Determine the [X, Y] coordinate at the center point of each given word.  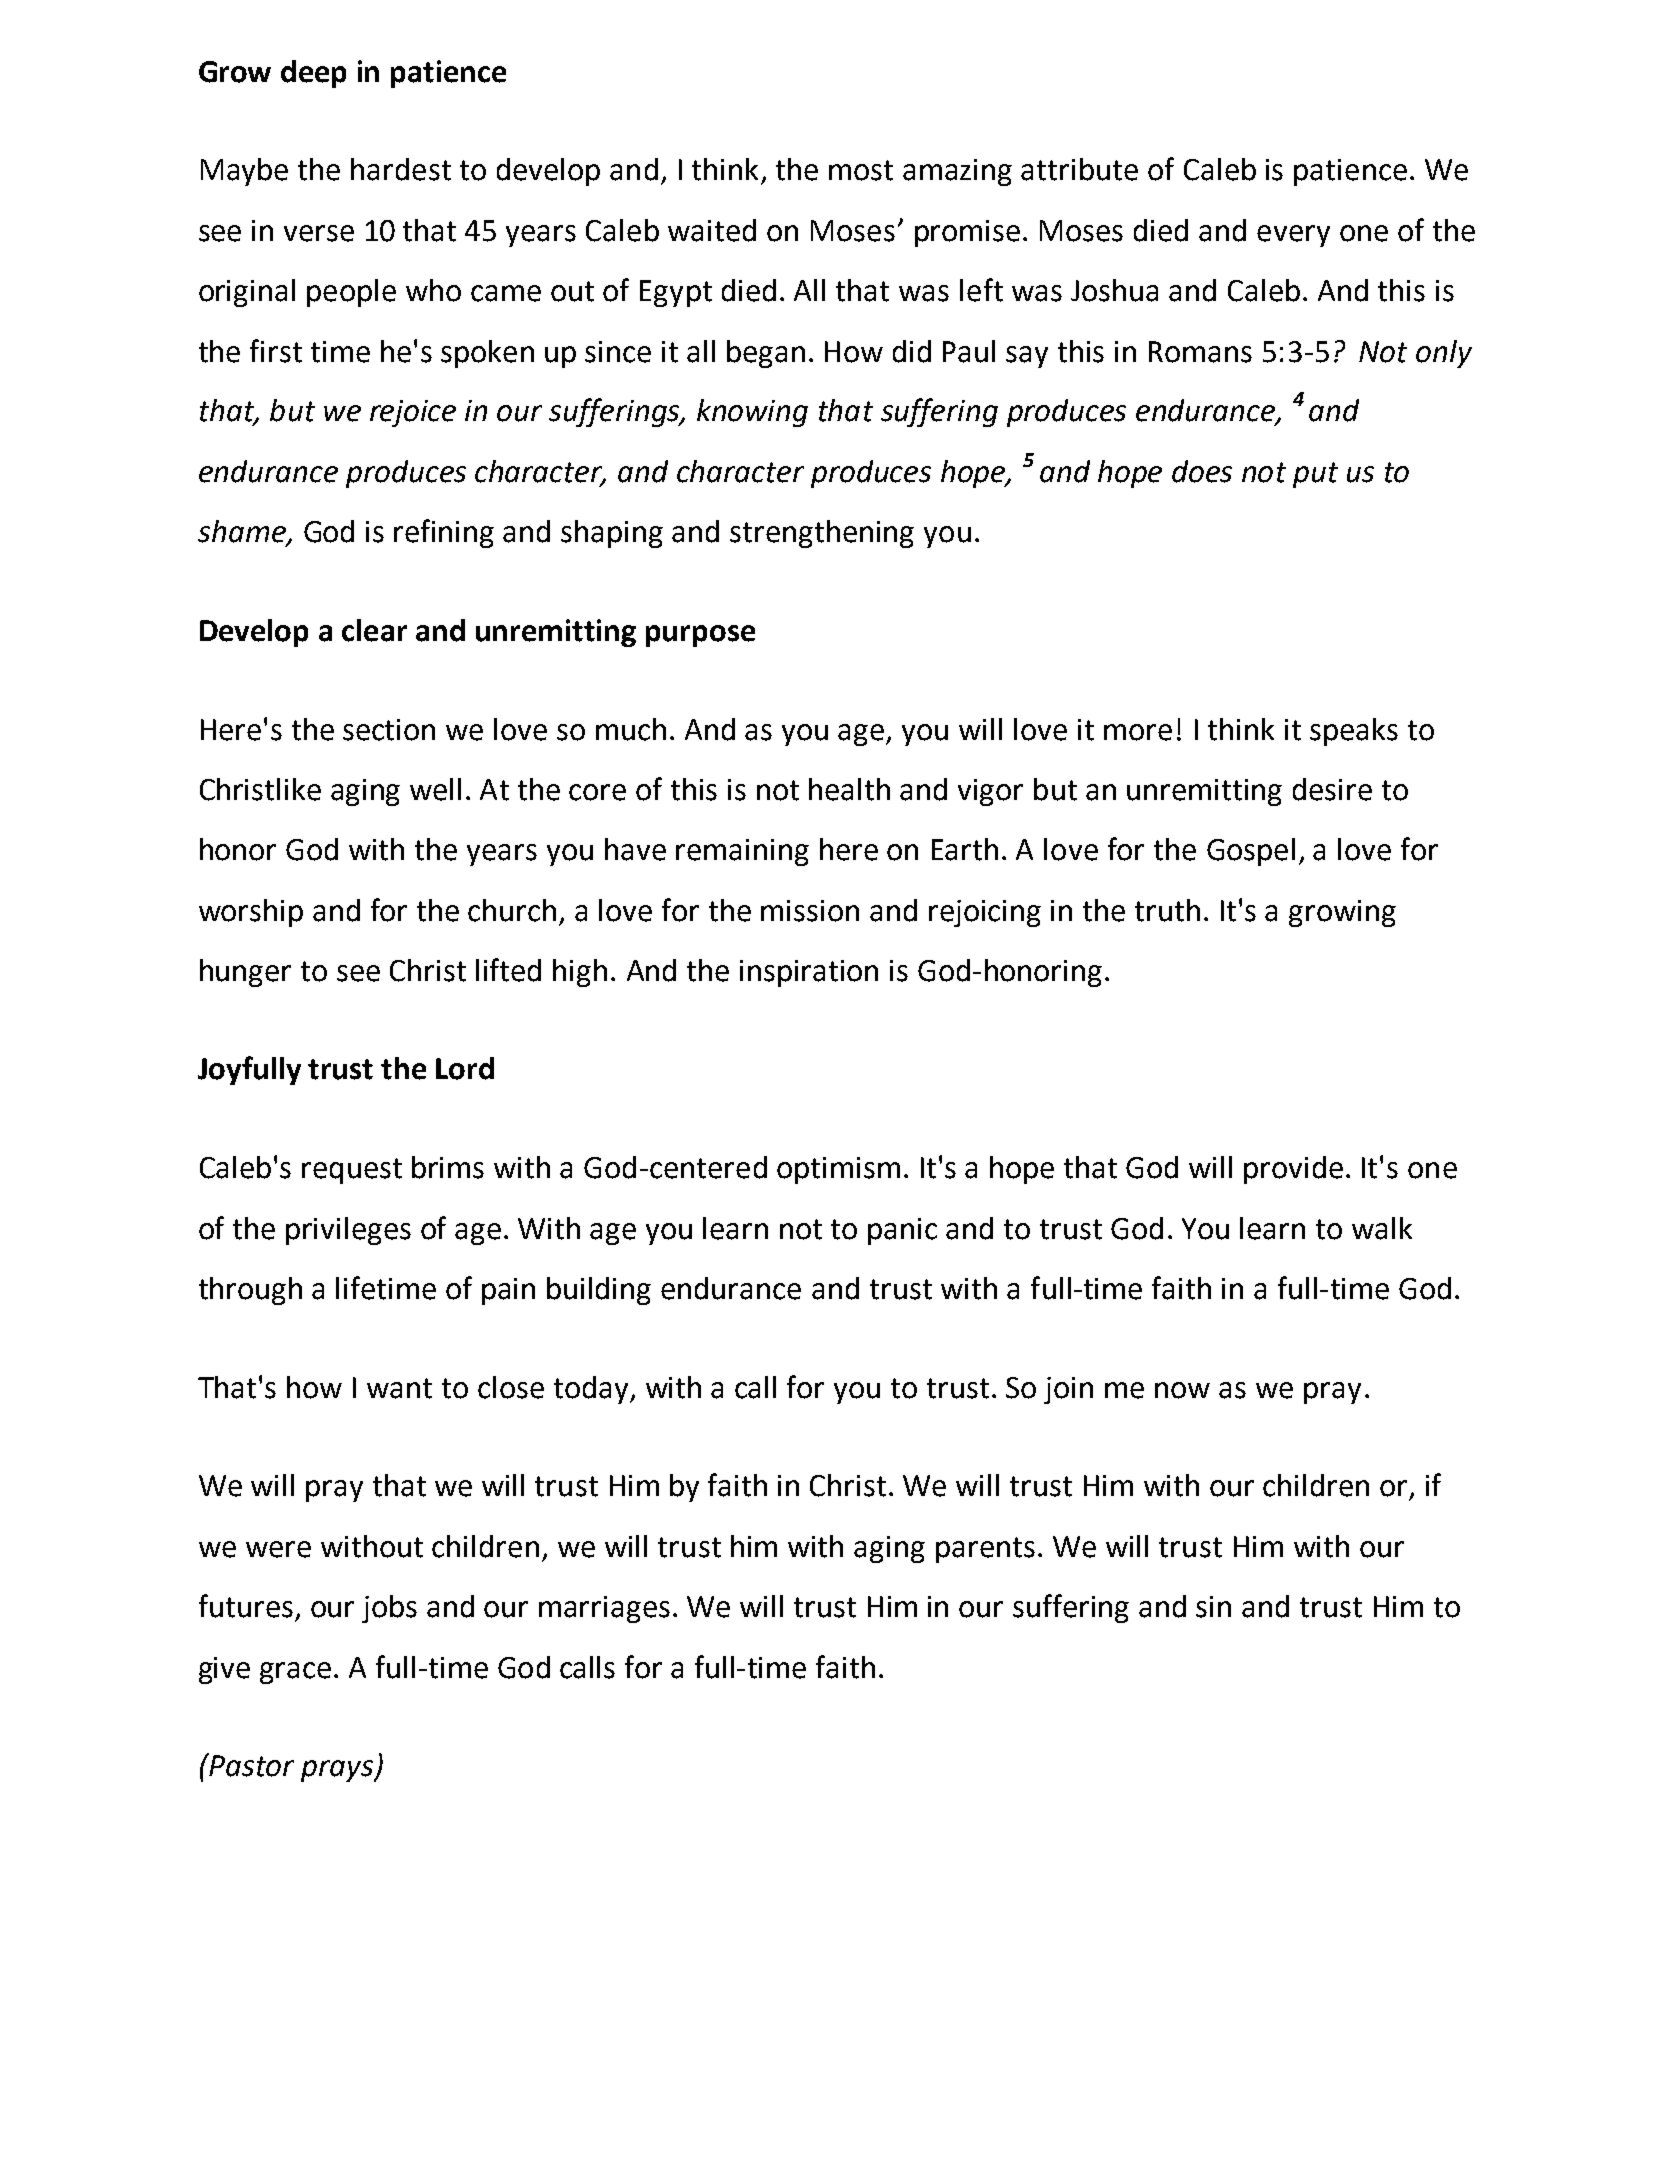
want [399, 1388]
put [1315, 475]
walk [1382, 1228]
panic [902, 1231]
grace [295, 1673]
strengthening [822, 534]
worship [251, 913]
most [861, 170]
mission [810, 911]
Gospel [1251, 852]
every [1293, 236]
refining [444, 533]
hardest [401, 169]
